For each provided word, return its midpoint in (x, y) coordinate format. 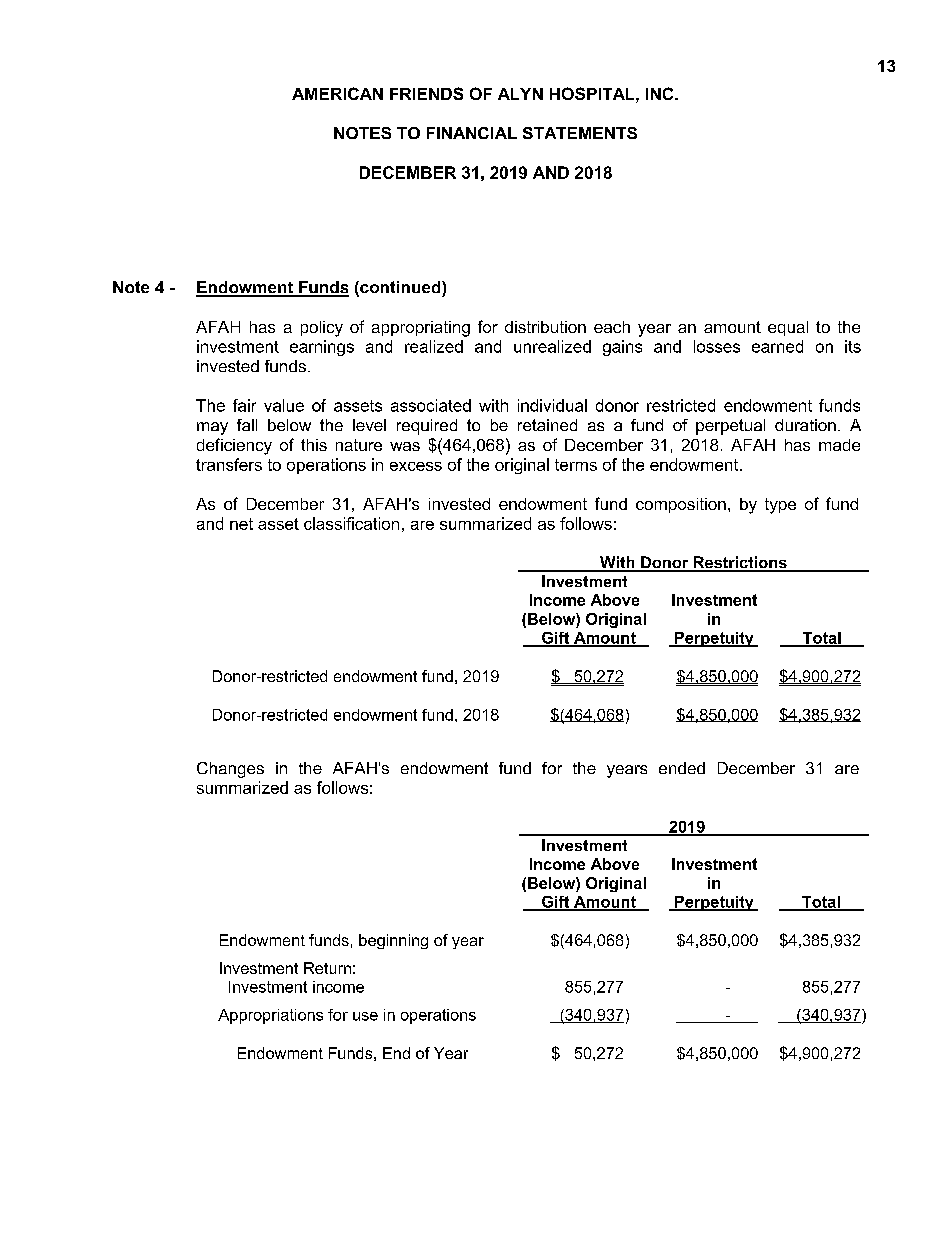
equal (788, 328)
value (284, 405)
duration (805, 425)
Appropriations (270, 1016)
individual (552, 405)
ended (682, 768)
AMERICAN (337, 93)
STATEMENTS (580, 133)
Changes (230, 770)
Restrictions (740, 563)
